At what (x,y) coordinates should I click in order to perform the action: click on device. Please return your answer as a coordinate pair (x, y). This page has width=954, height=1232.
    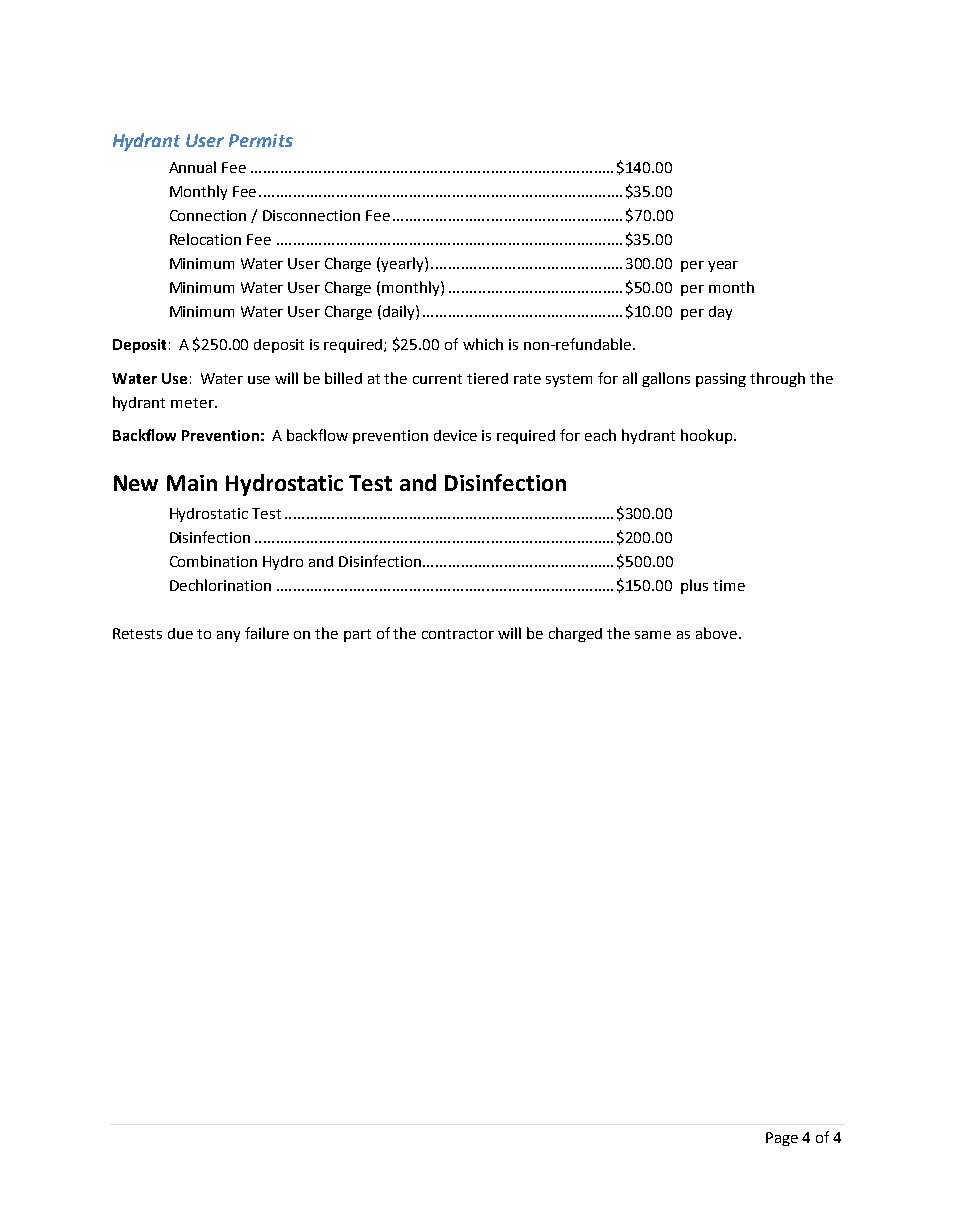
    Looking at the image, I should click on (455, 435).
